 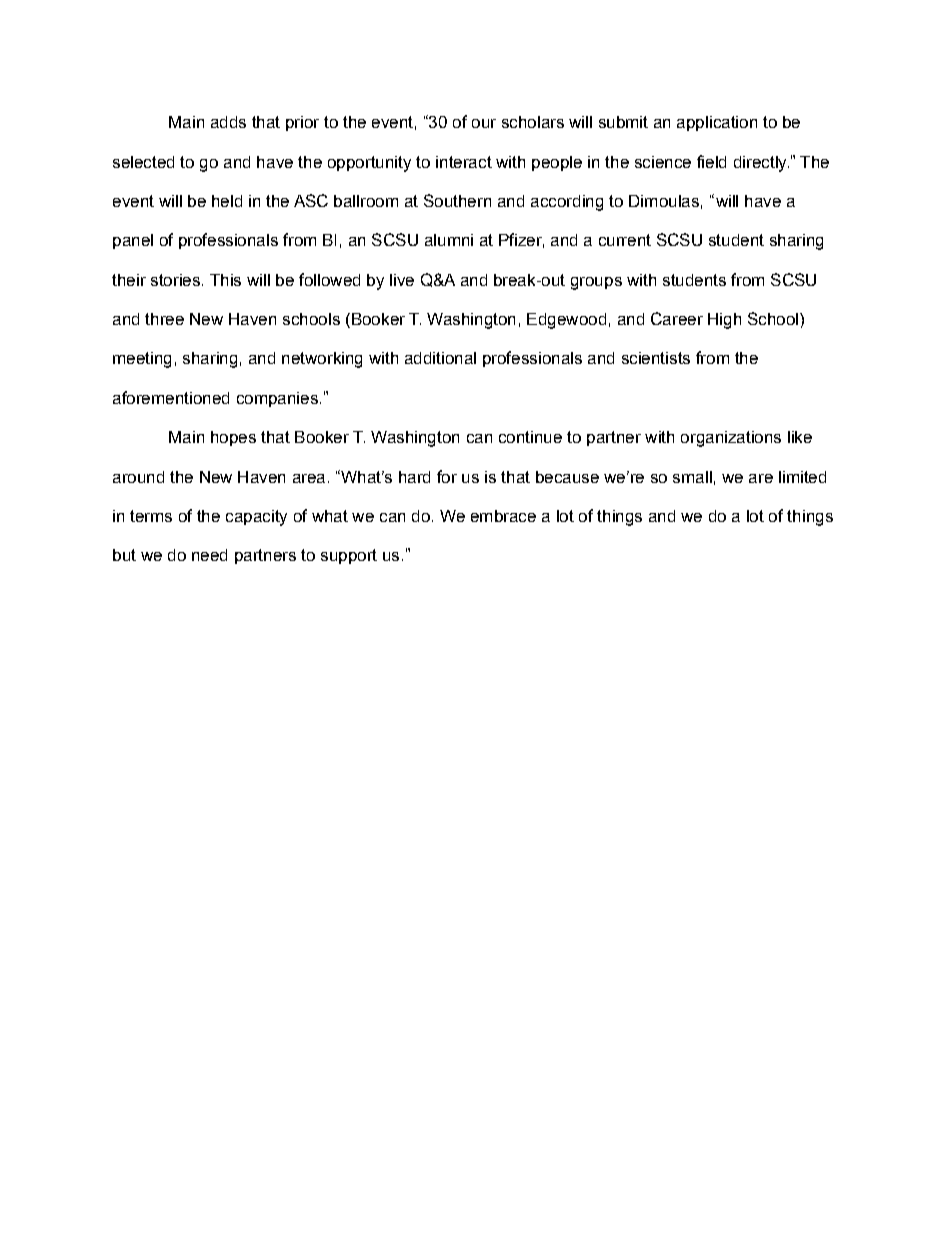 I want to click on additional, so click(x=440, y=358).
